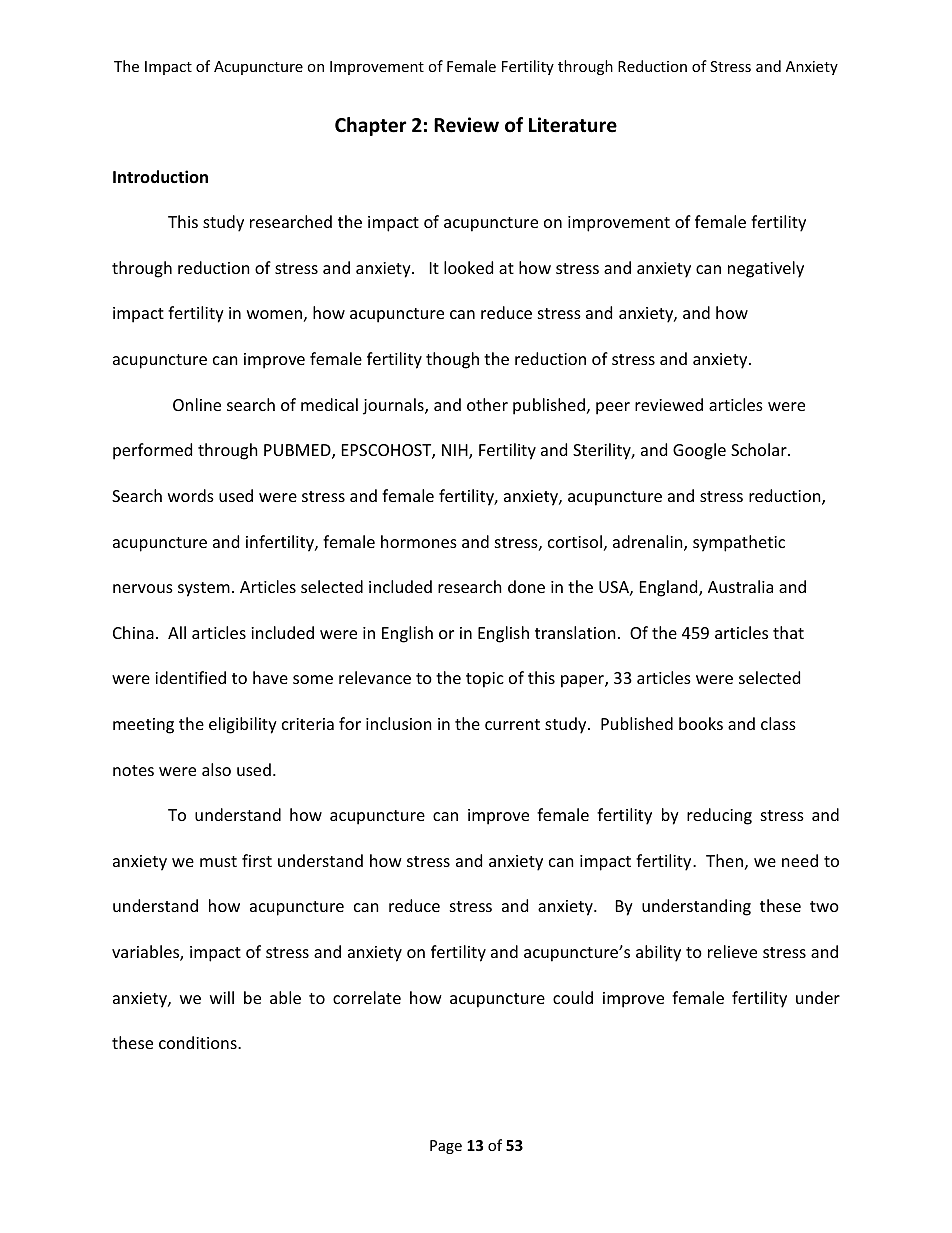 This document has width=952, height=1233. Describe the element at coordinates (485, 680) in the document. I see `topic` at that location.
